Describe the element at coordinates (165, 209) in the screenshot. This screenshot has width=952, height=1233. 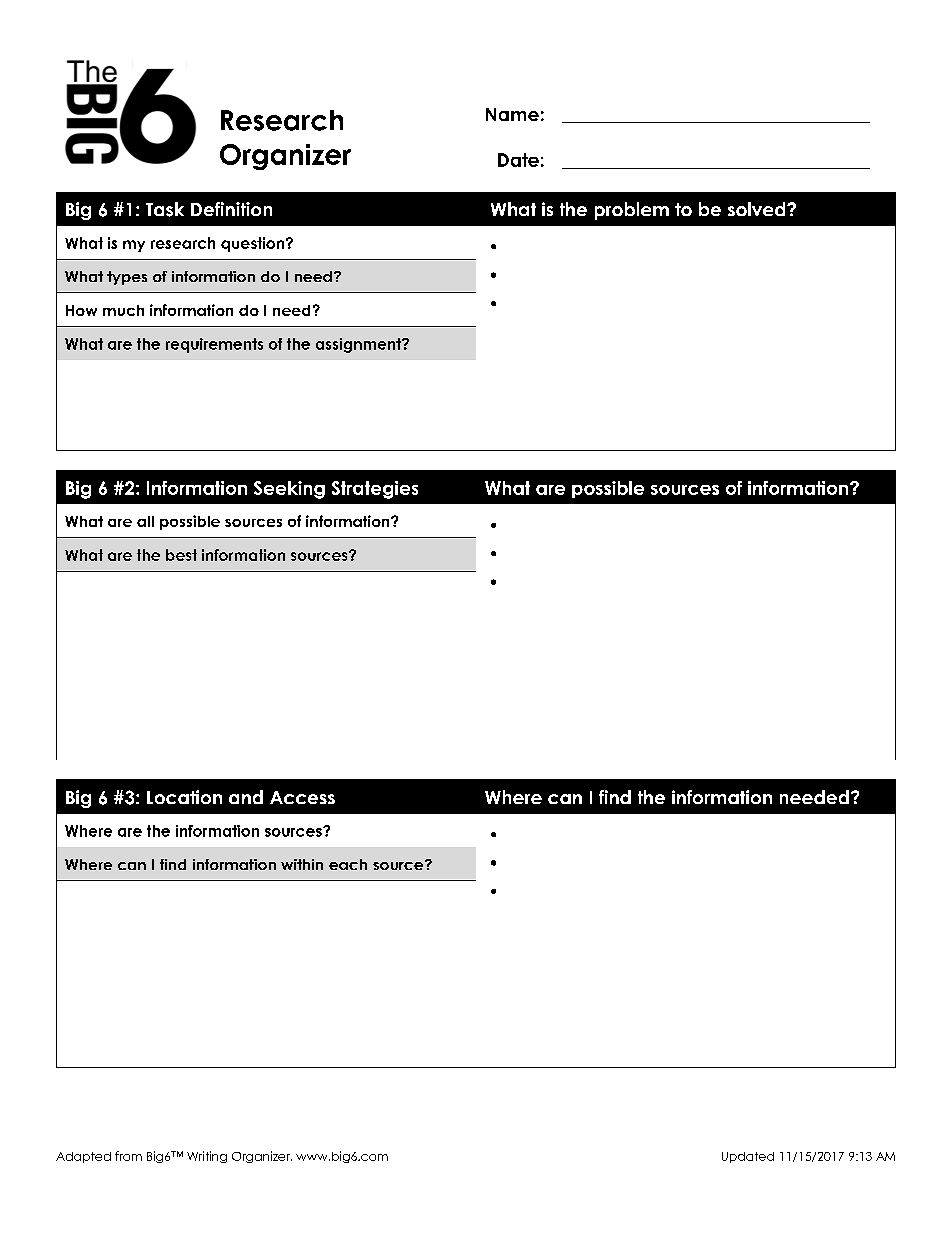
I see `Task` at that location.
